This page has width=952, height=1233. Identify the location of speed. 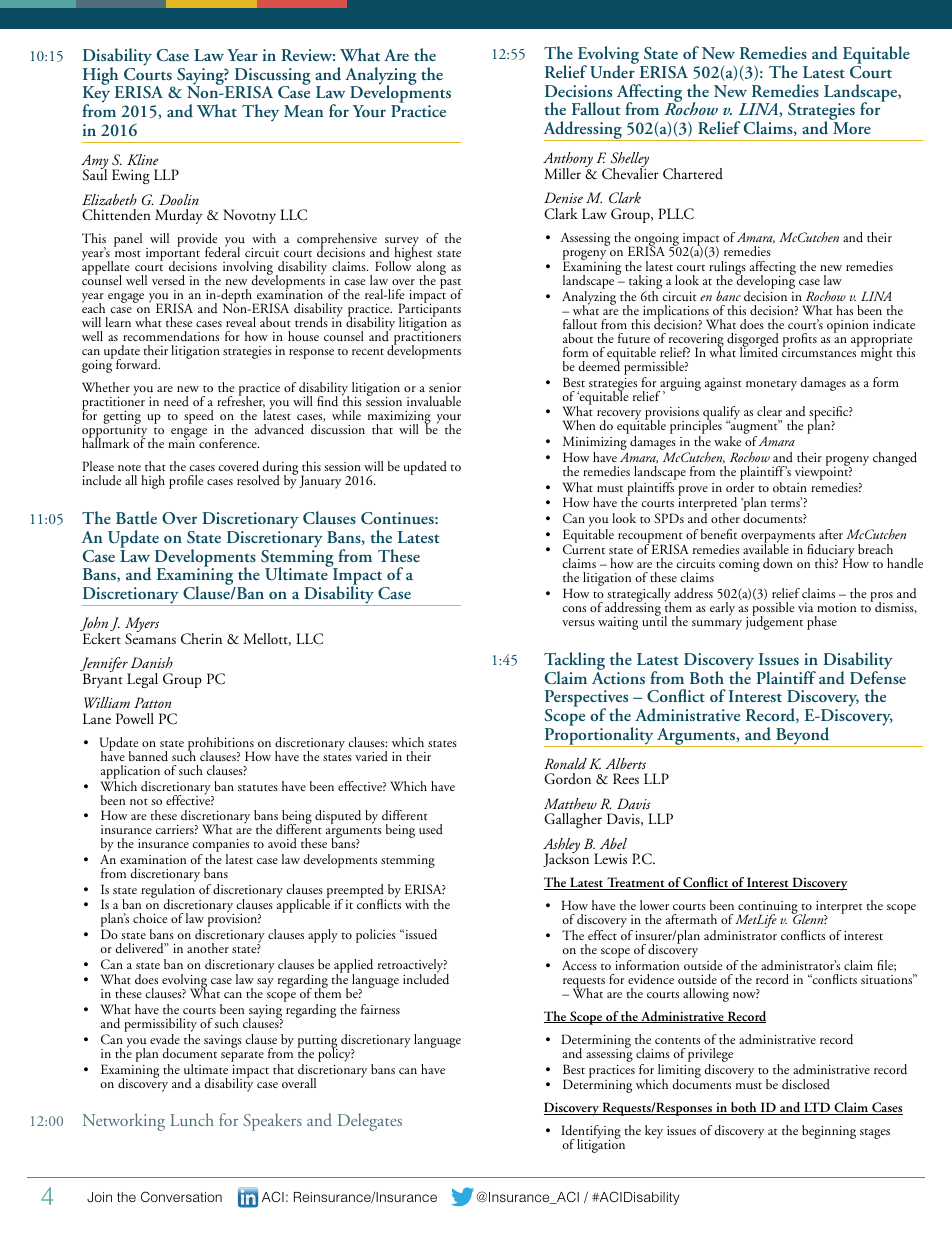
(200, 418).
